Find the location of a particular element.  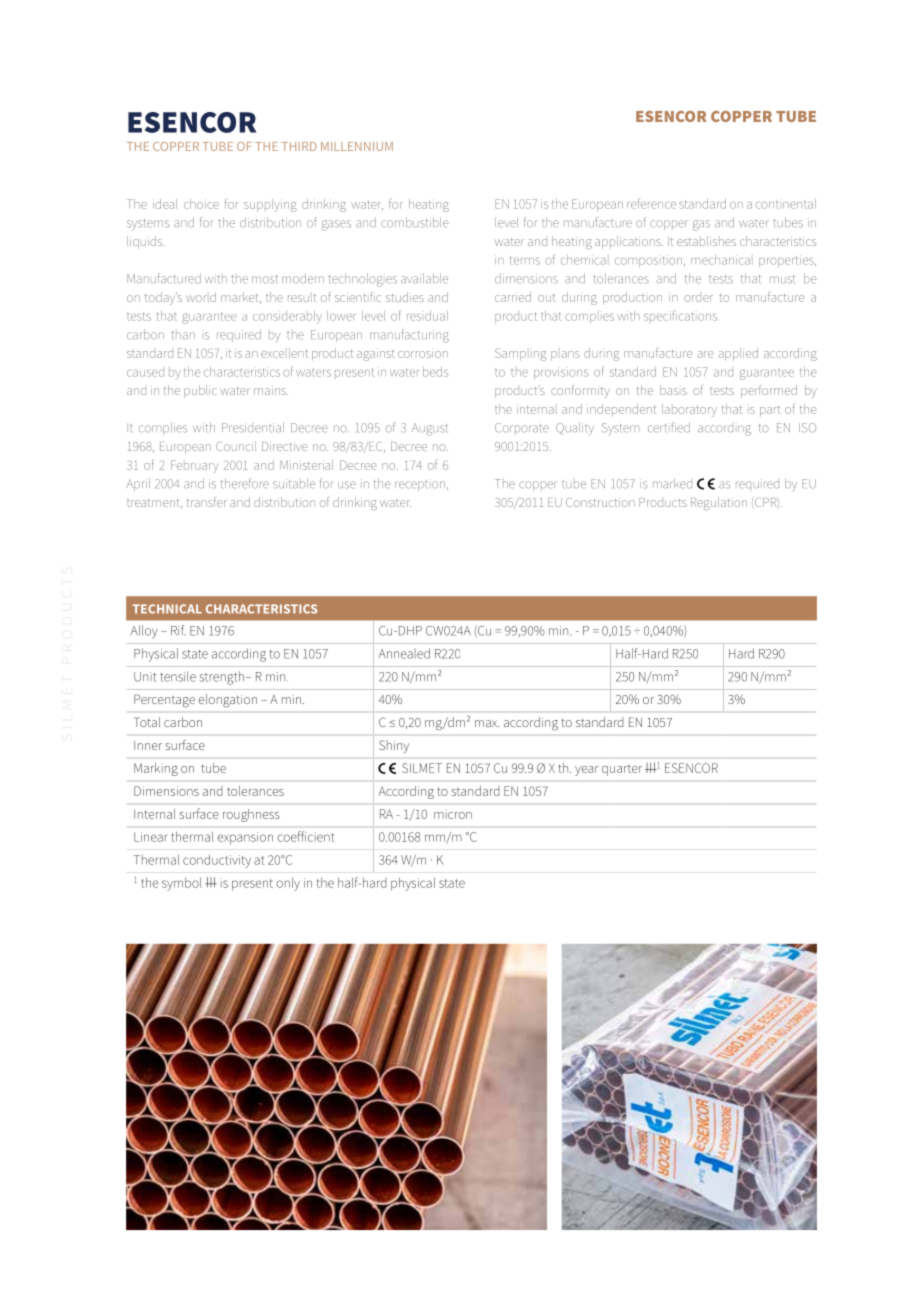

elongation is located at coordinates (227, 701).
